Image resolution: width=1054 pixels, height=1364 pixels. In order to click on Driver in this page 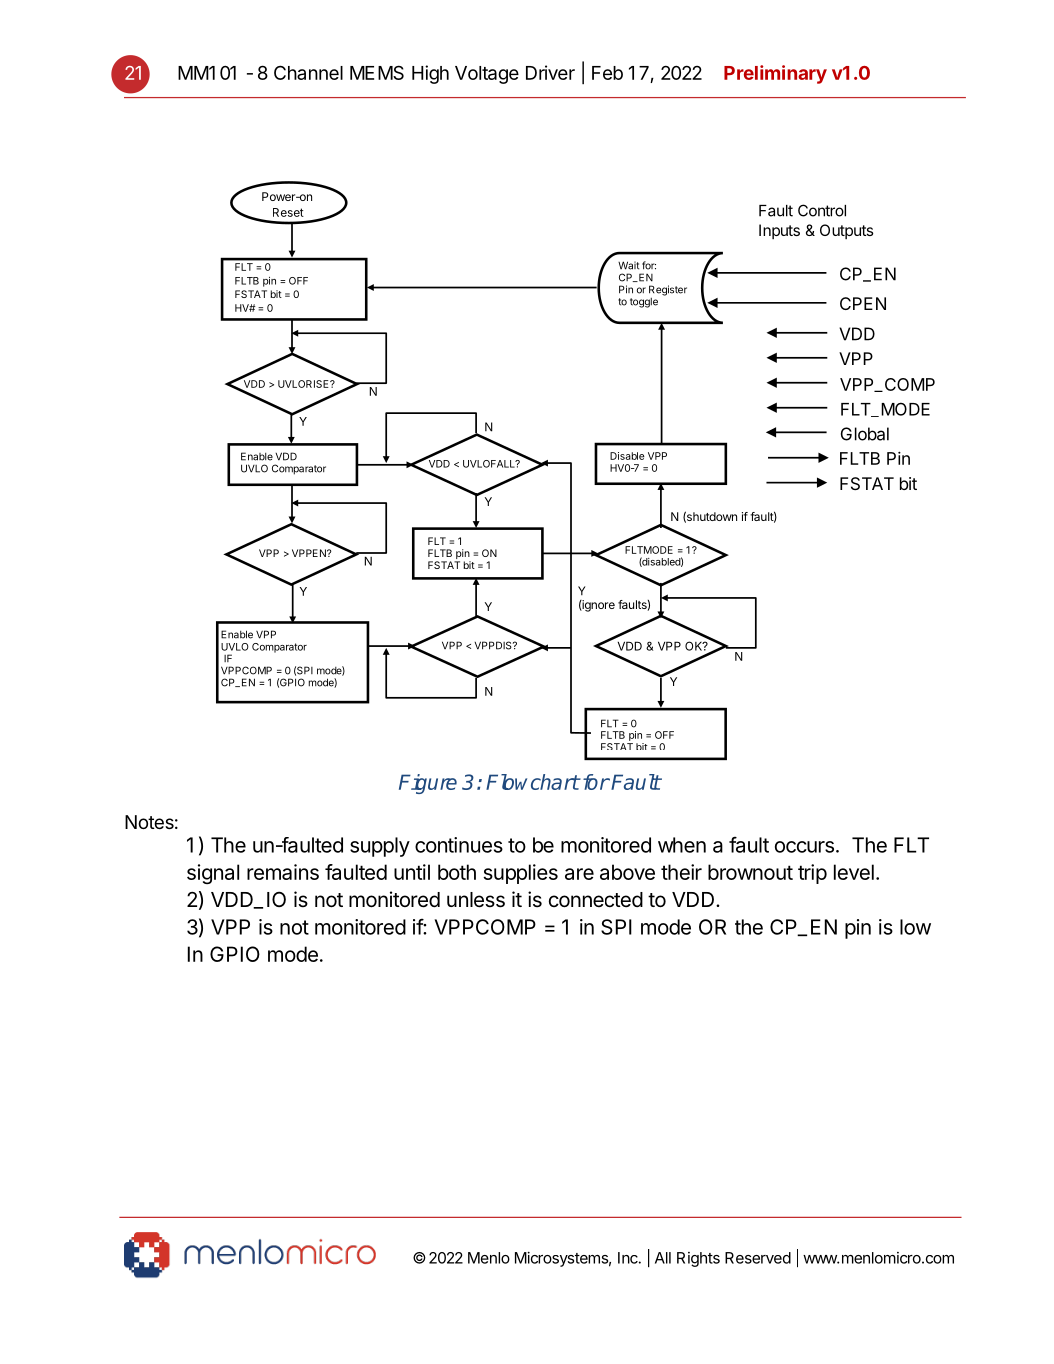, I will do `click(550, 72)`.
